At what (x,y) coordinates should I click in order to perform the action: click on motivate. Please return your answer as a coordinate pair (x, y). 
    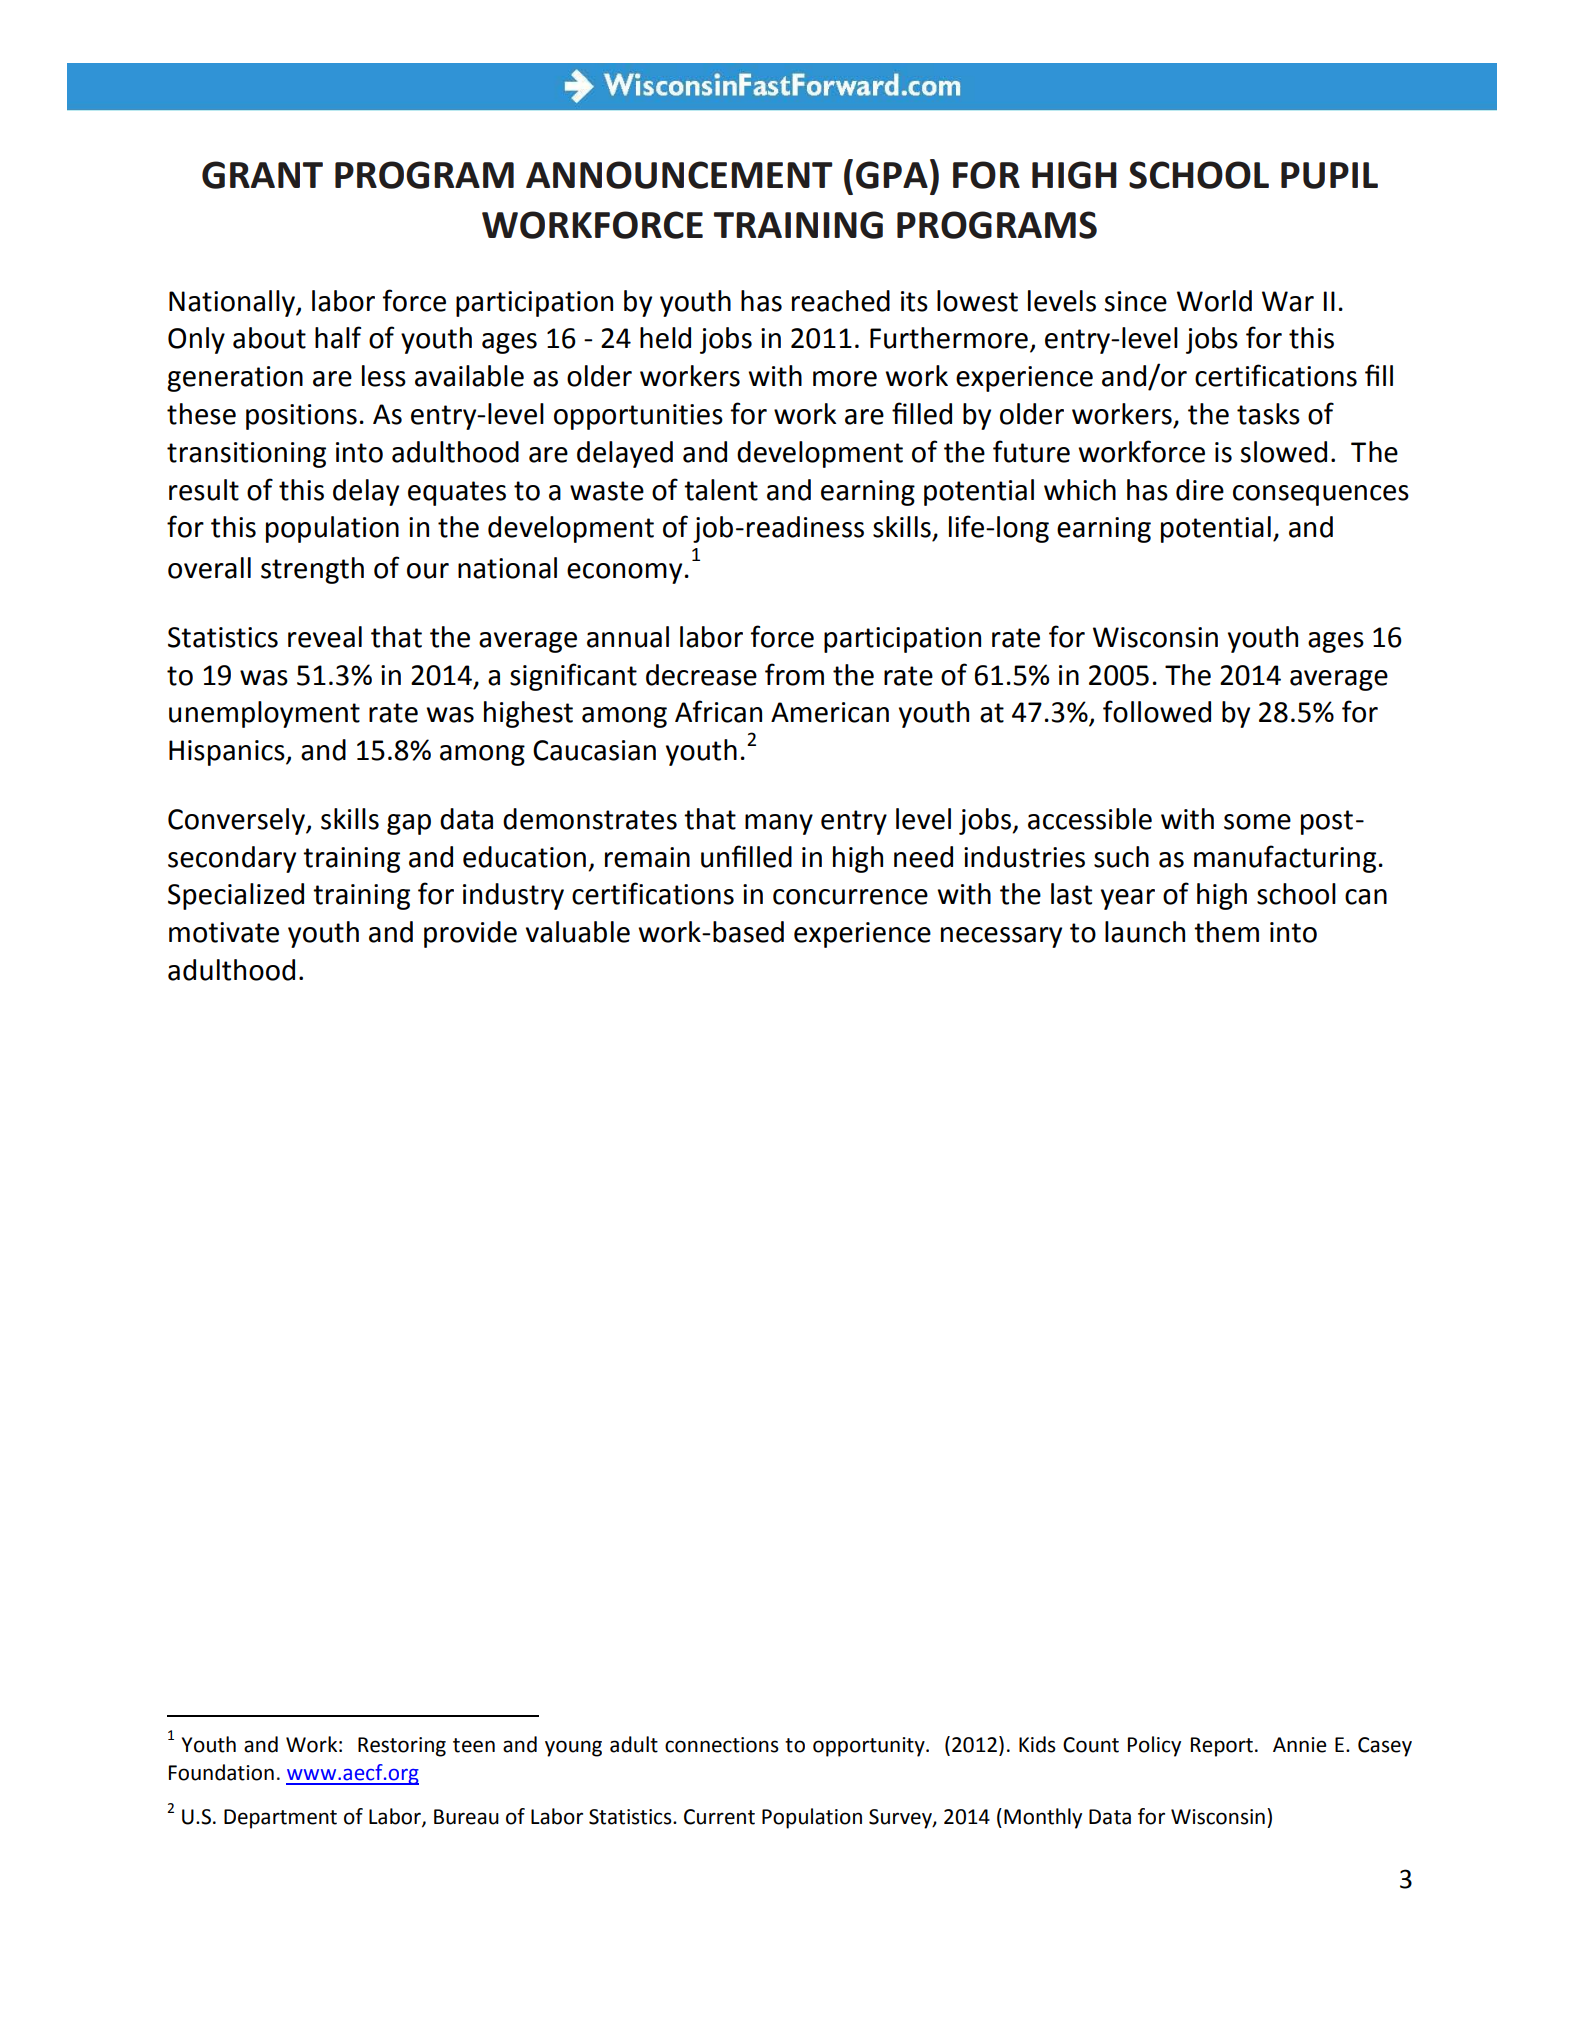
    Looking at the image, I should click on (224, 932).
